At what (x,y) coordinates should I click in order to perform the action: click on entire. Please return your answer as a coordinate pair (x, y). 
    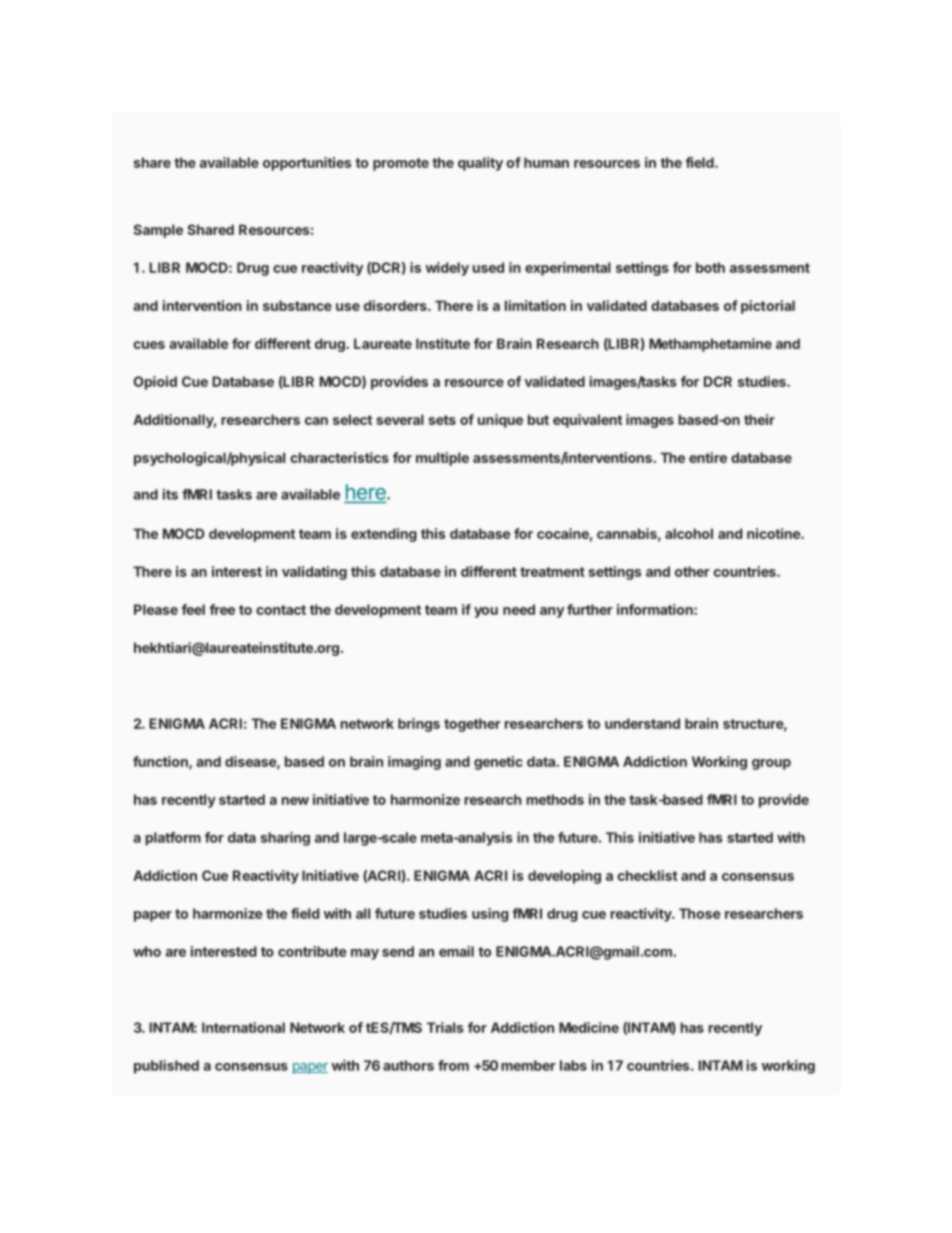
    Looking at the image, I should click on (708, 457).
